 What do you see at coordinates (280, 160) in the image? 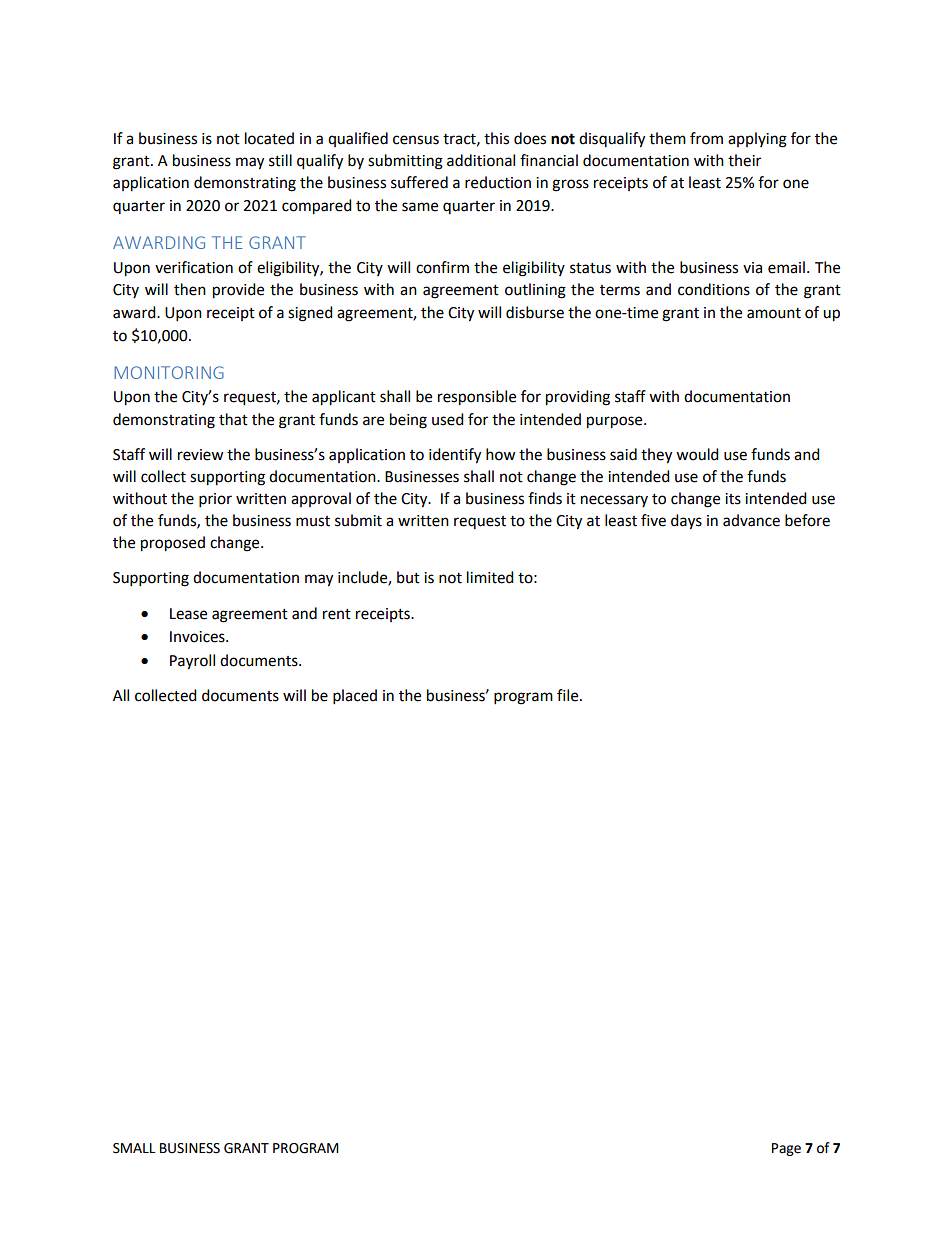
I see `still` at bounding box center [280, 160].
